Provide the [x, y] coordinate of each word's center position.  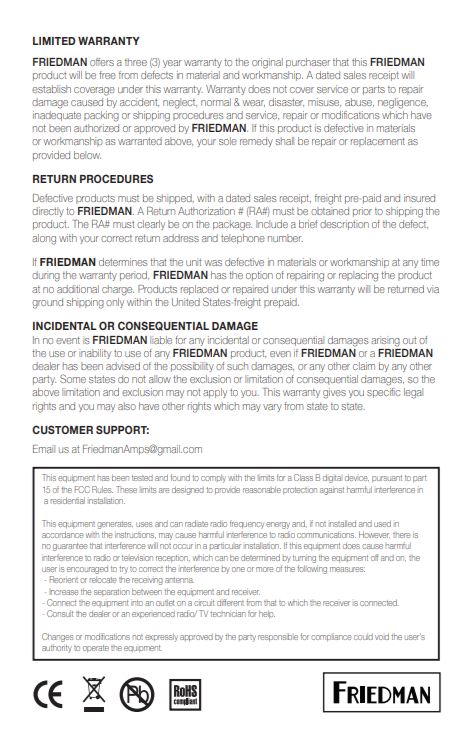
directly [48, 212]
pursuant [387, 479]
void [382, 636]
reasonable [262, 489]
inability [95, 354]
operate [96, 649]
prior [362, 212]
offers [102, 62]
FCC [82, 489]
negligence [403, 103]
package [232, 225]
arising [385, 341]
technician [228, 613]
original [267, 63]
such [237, 366]
